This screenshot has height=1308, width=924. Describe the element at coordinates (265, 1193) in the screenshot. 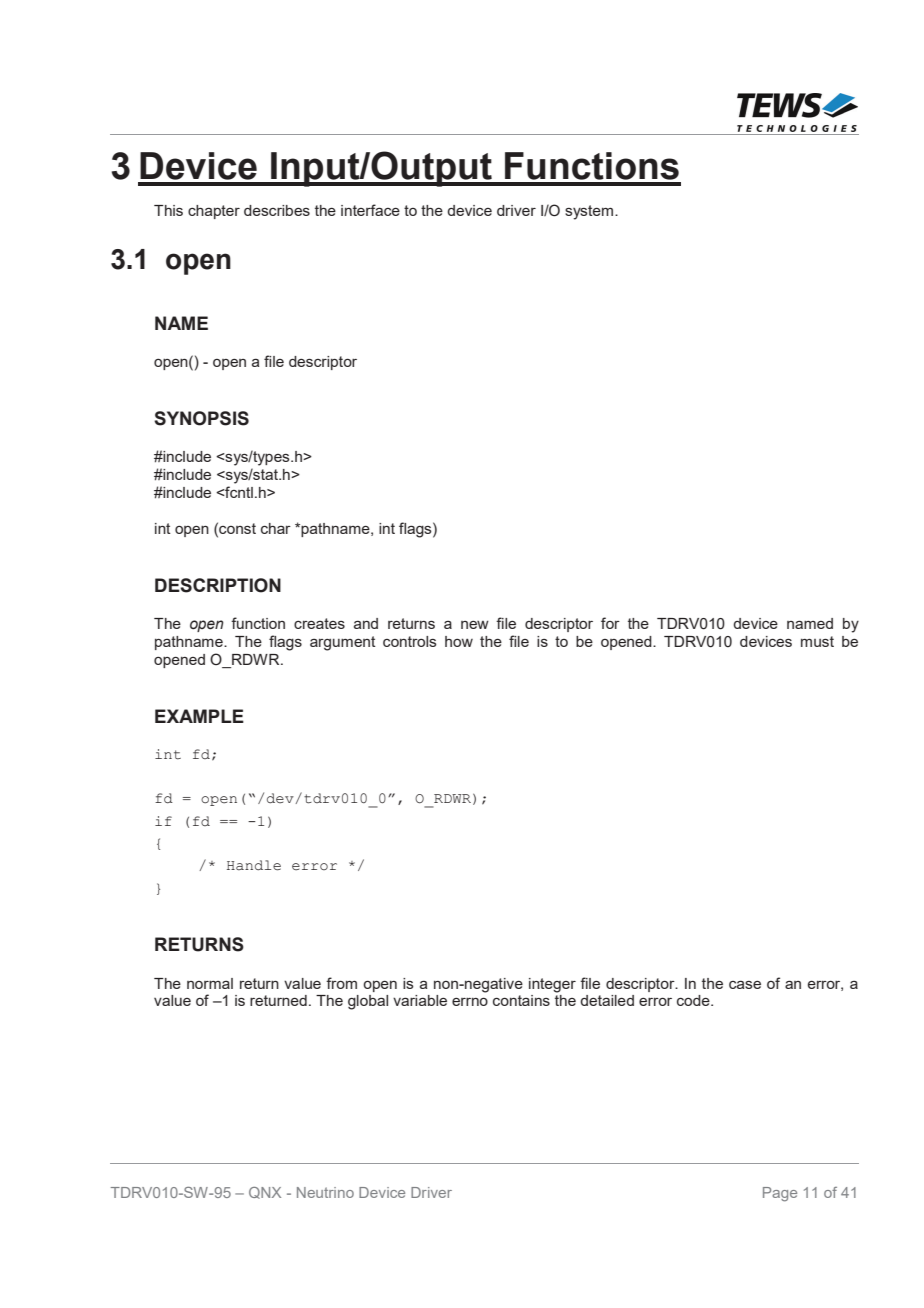

I see `QNX` at that location.
